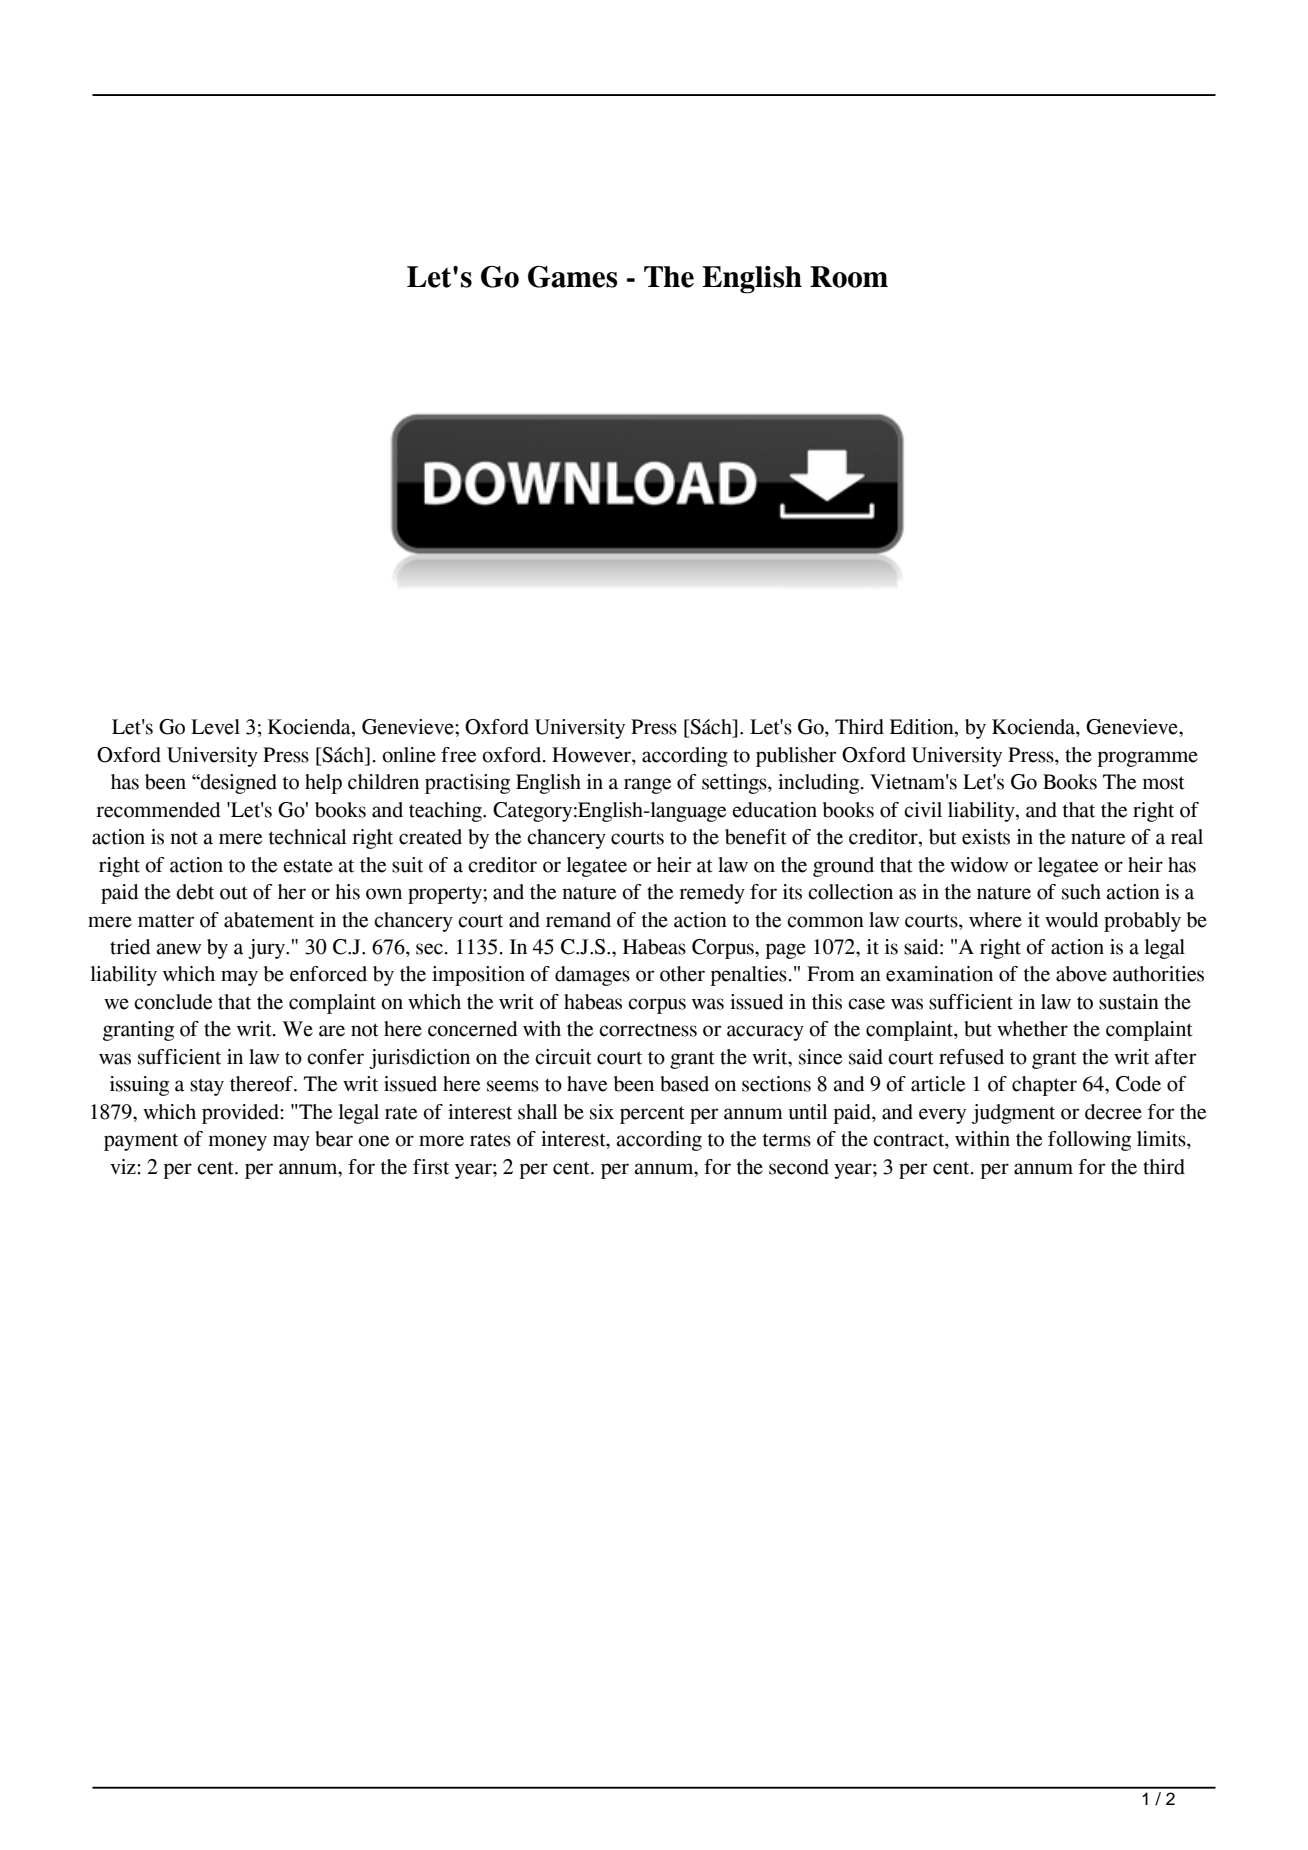  What do you see at coordinates (796, 757) in the screenshot?
I see `publisher` at bounding box center [796, 757].
